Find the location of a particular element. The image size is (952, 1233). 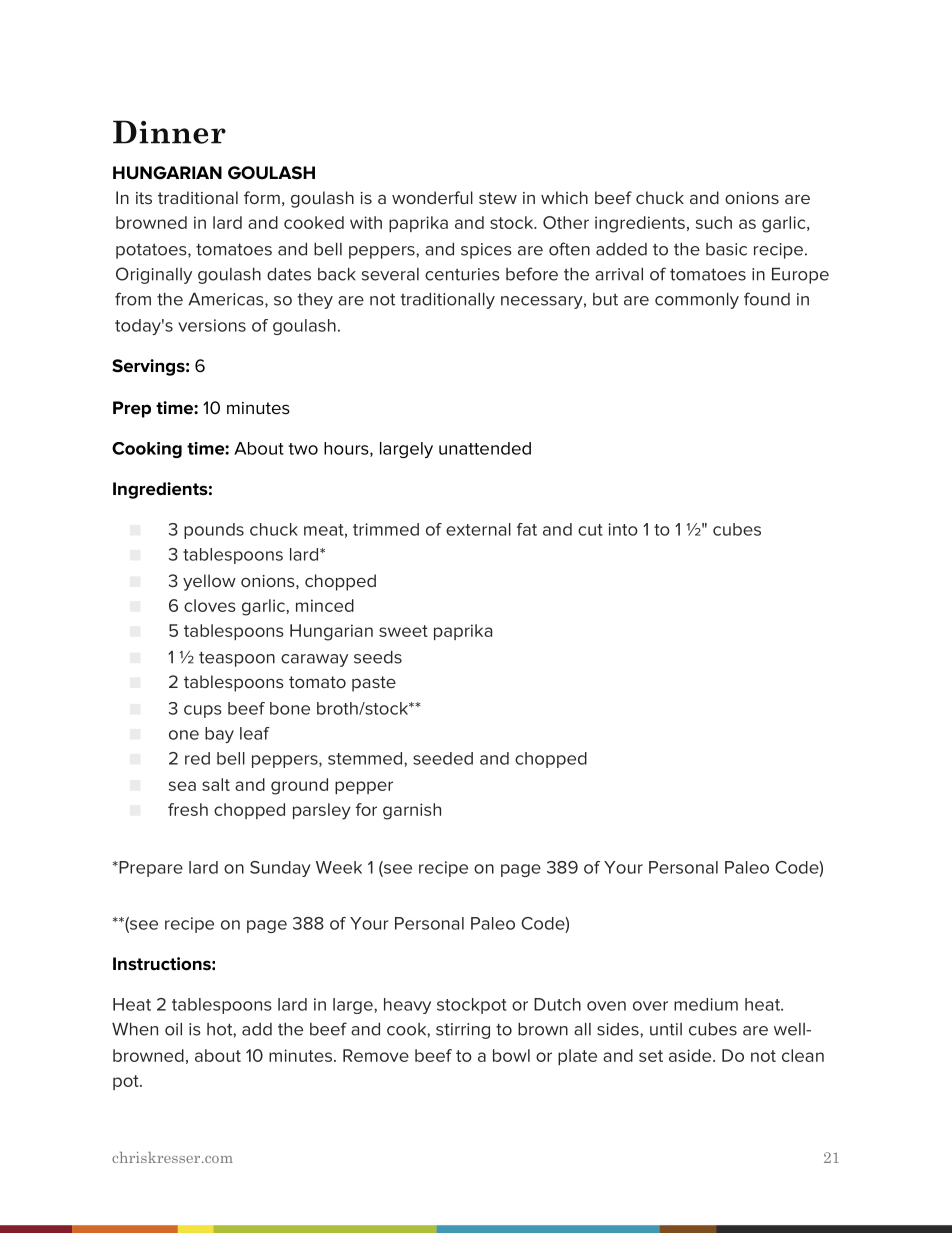

into is located at coordinates (623, 529).
